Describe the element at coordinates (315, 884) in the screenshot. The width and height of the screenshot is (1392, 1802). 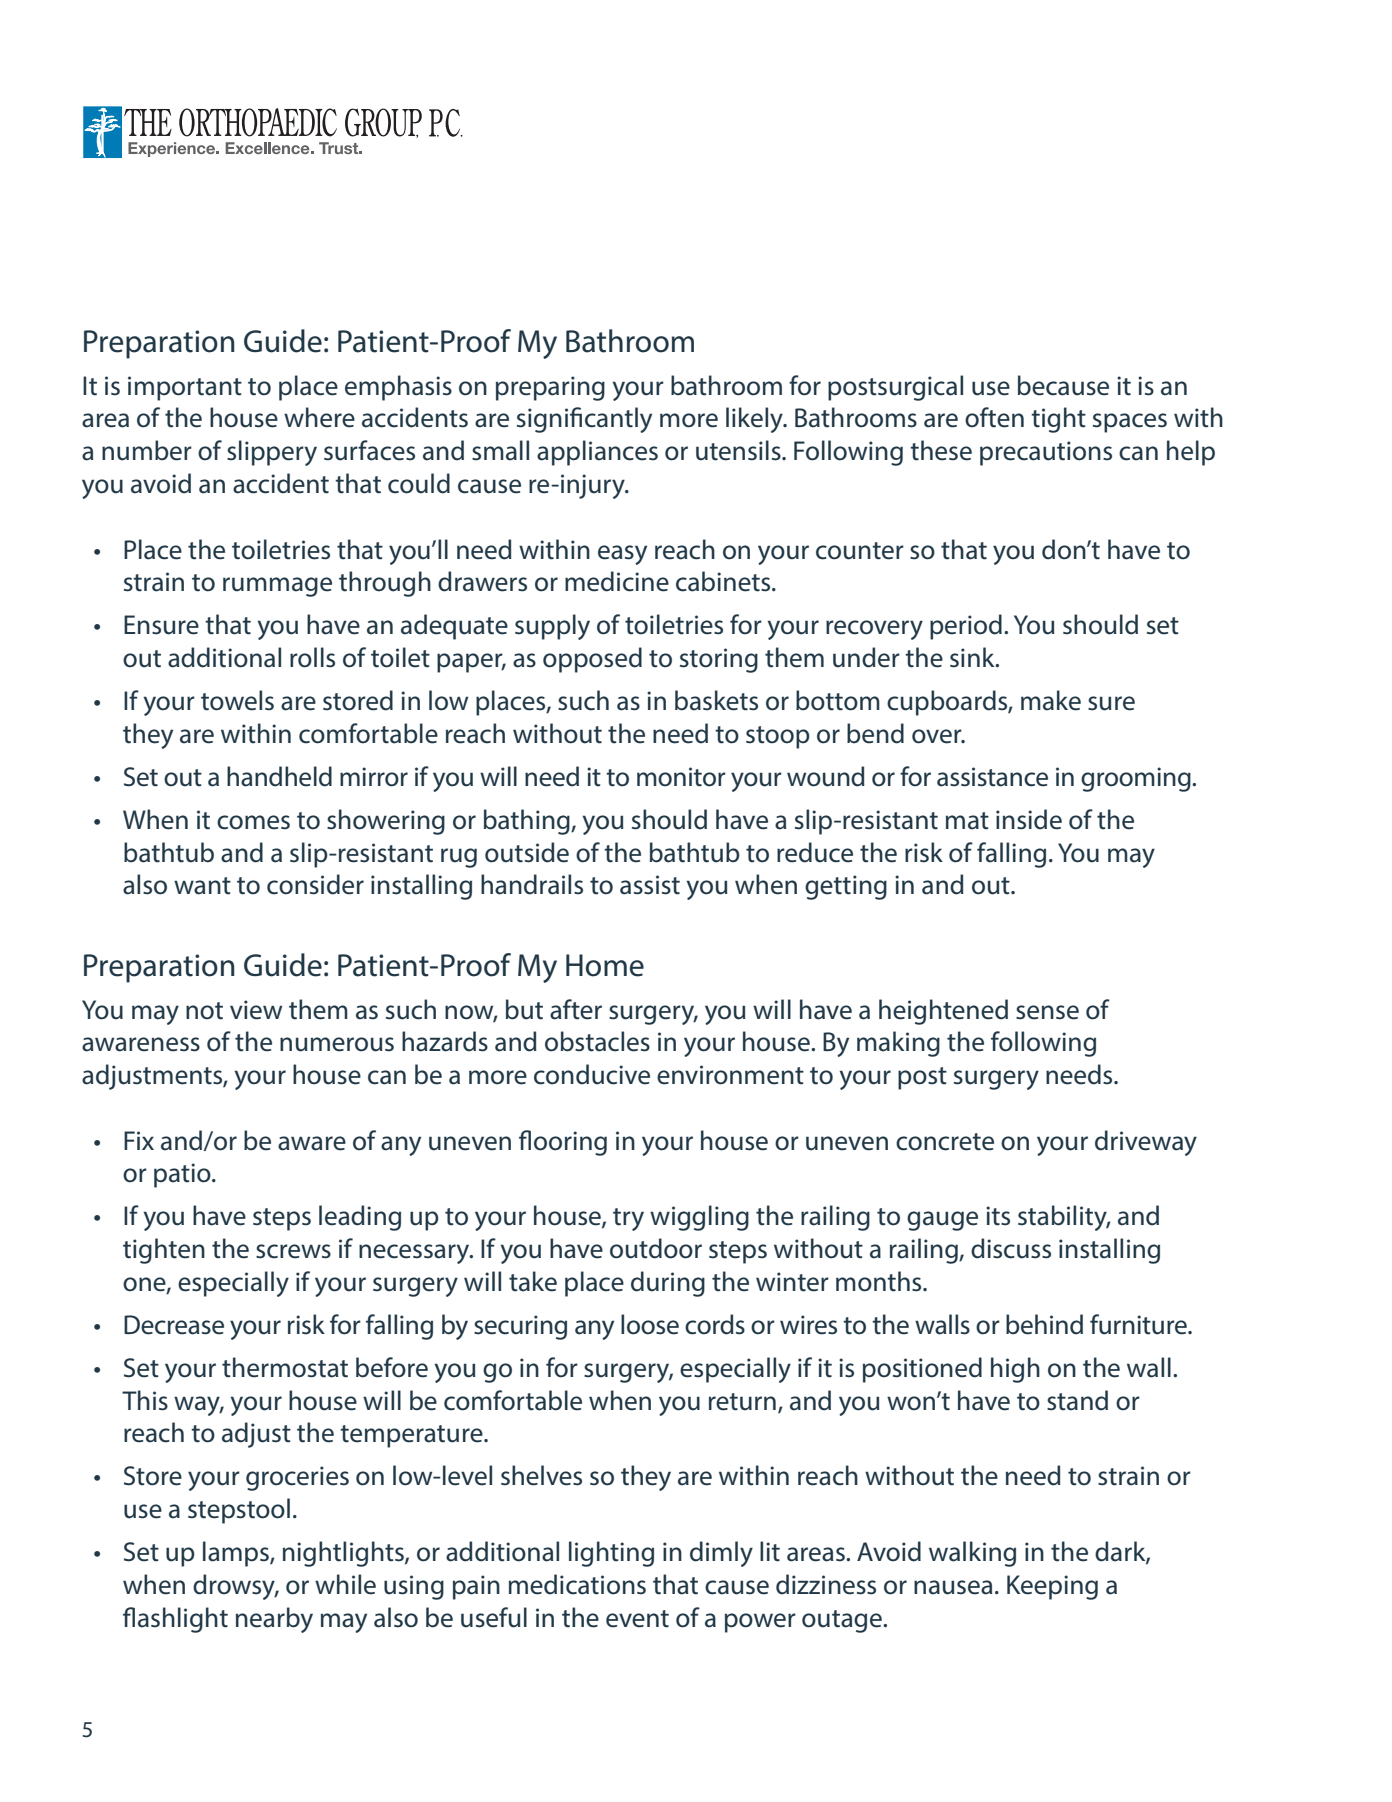
I see `consider` at that location.
